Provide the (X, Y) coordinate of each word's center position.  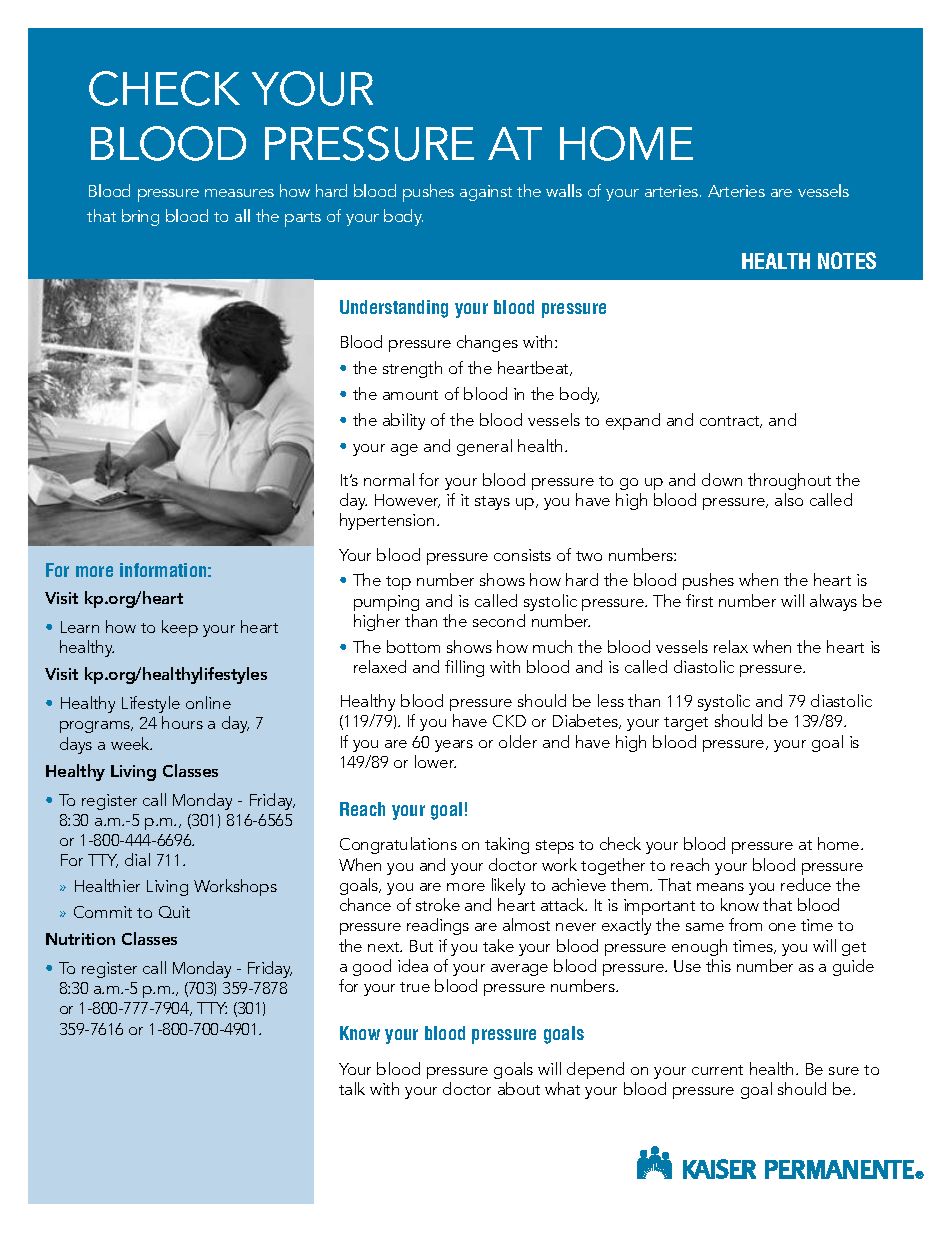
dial (137, 859)
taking (507, 845)
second (499, 620)
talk (352, 1088)
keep (180, 628)
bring (140, 217)
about (519, 1088)
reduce (806, 884)
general (484, 447)
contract (731, 422)
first (699, 600)
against (486, 193)
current (717, 1070)
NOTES (847, 260)
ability (404, 421)
